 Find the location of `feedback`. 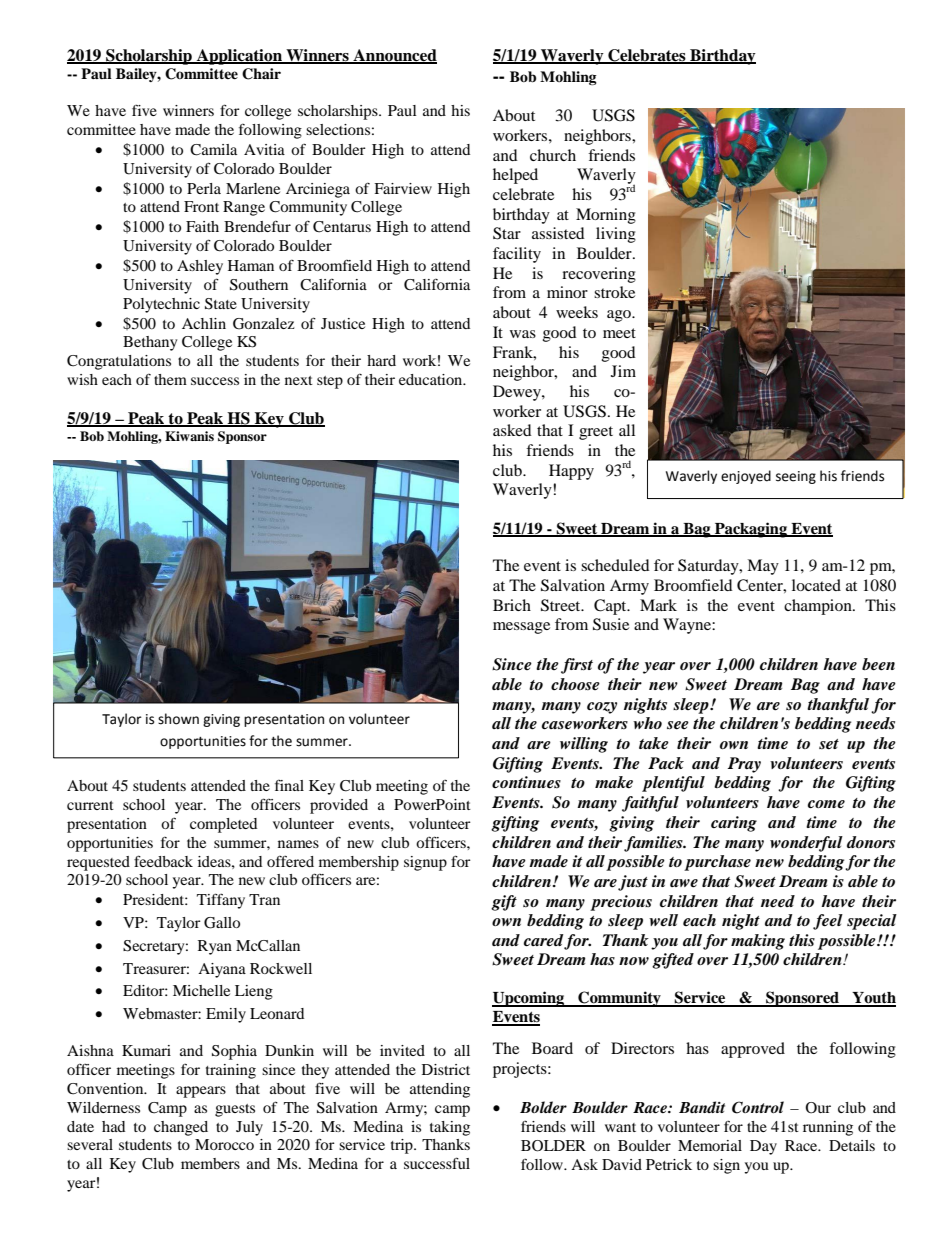

feedback is located at coordinates (163, 861).
